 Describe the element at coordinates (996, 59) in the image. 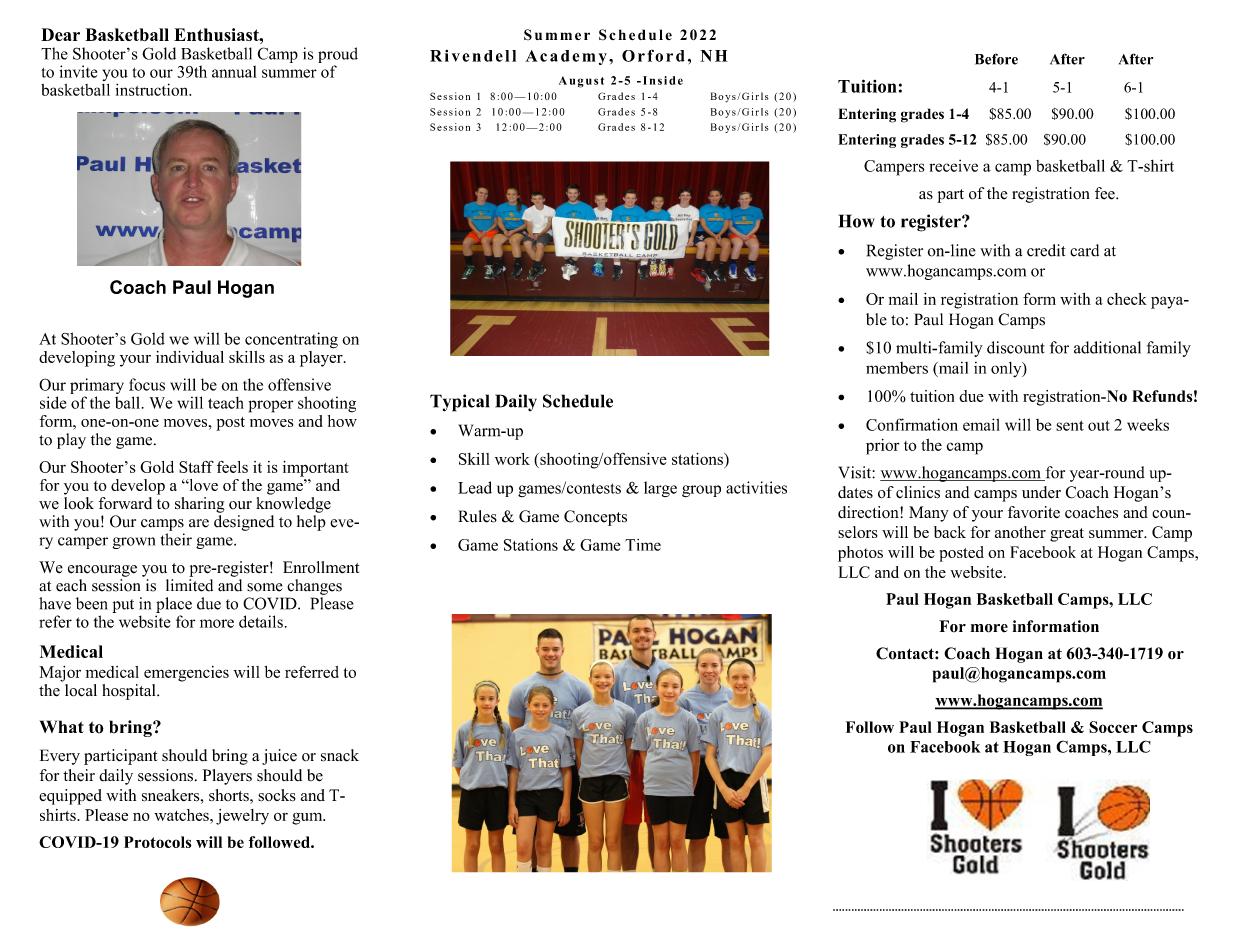

I see `Before` at that location.
